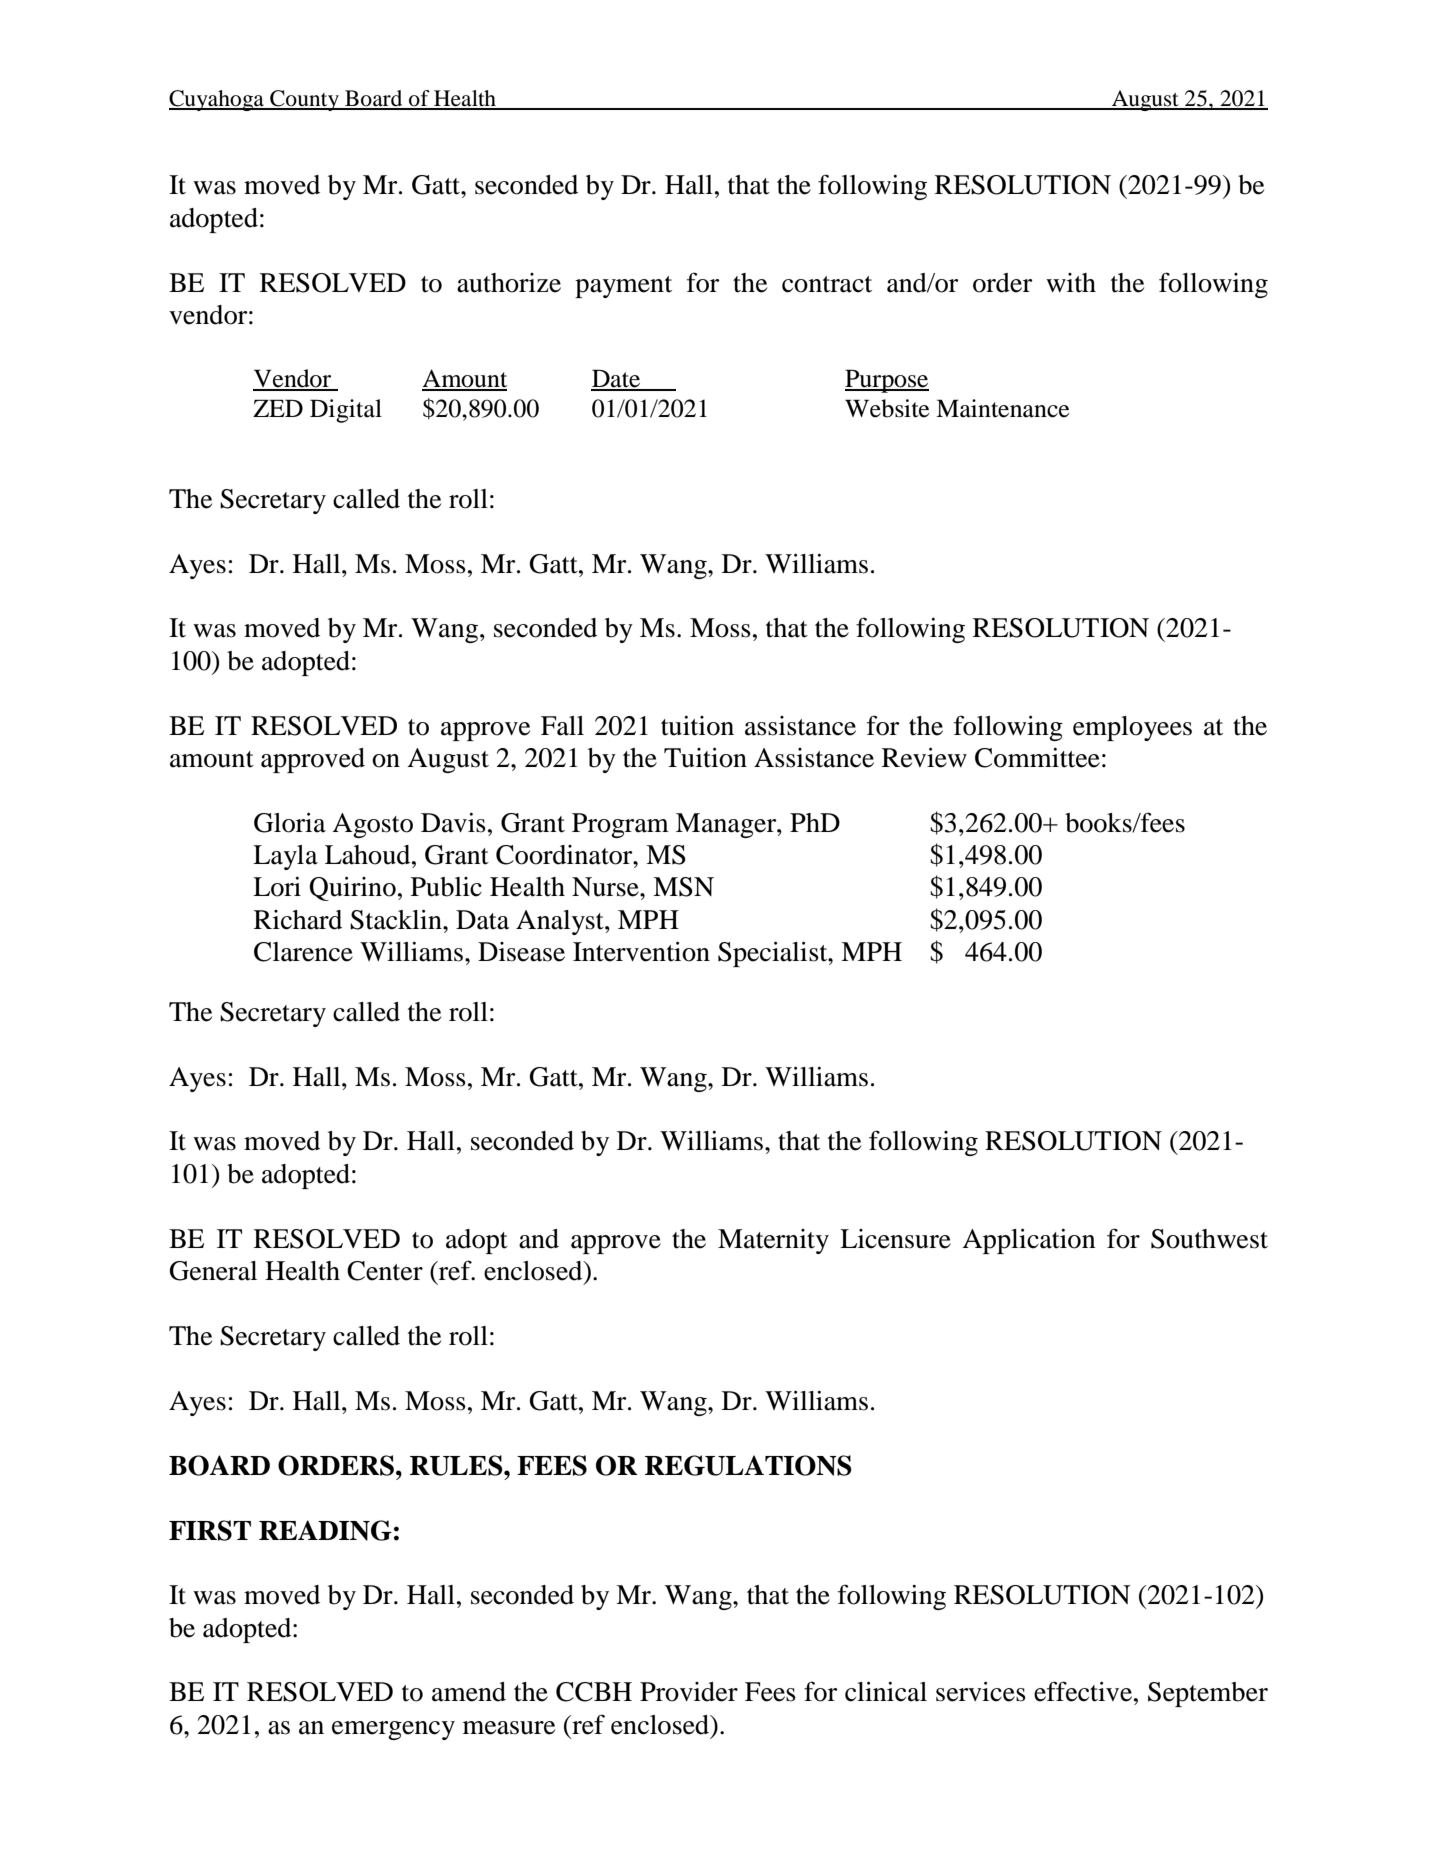  What do you see at coordinates (393, 1730) in the page?
I see `emergency` at bounding box center [393, 1730].
